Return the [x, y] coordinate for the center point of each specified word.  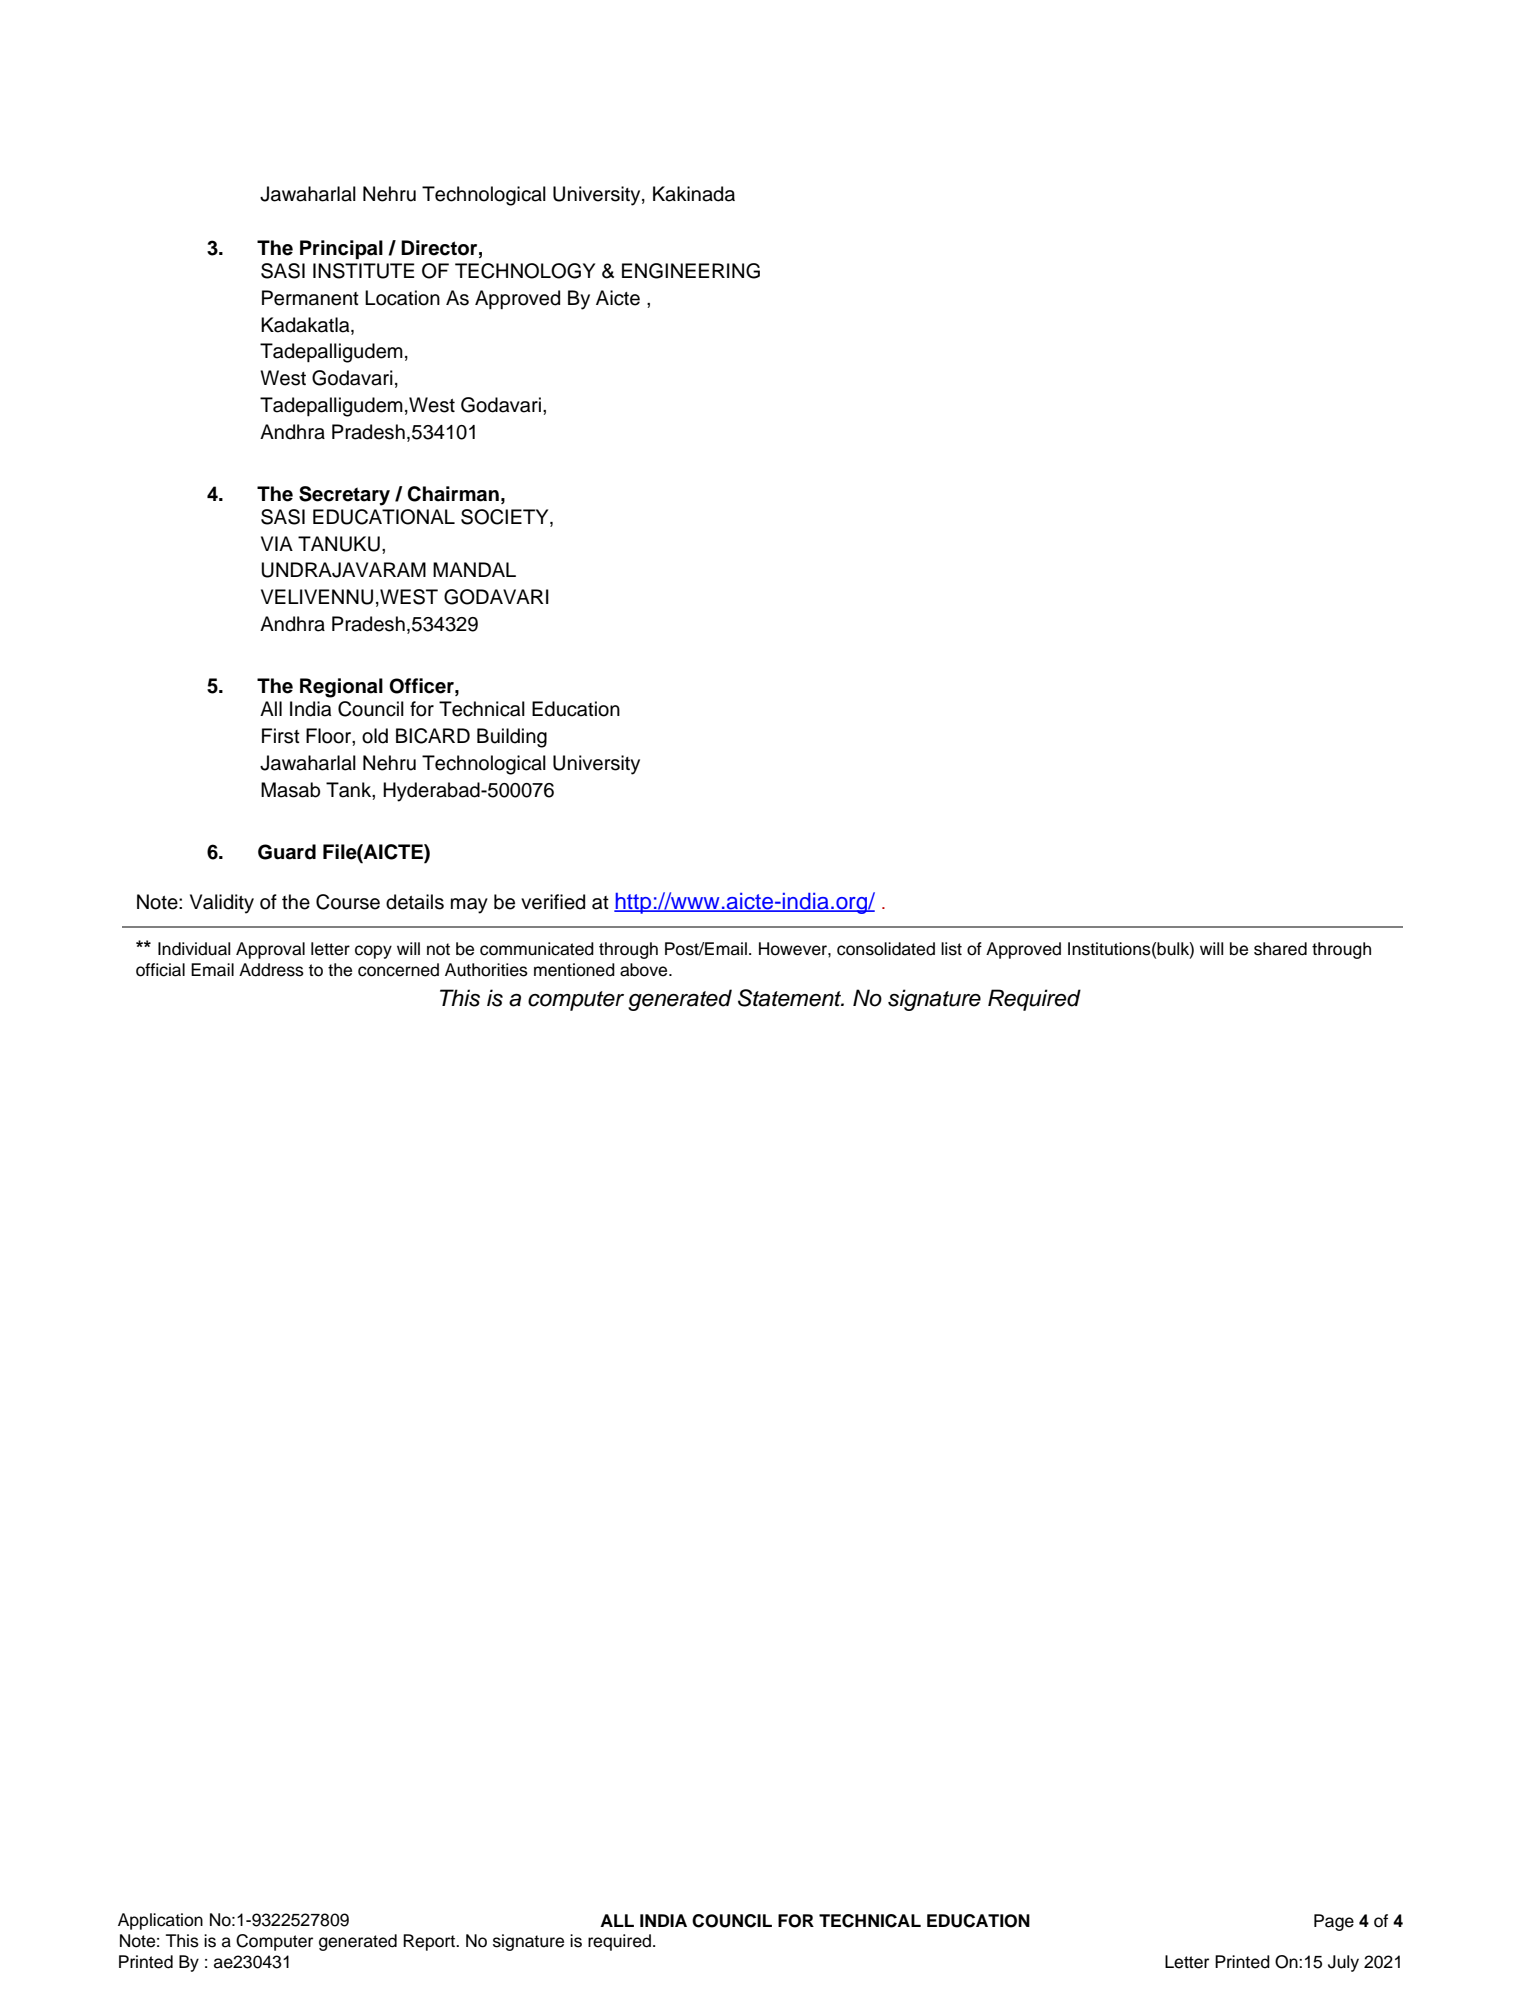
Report [430, 1942]
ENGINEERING [691, 271]
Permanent [310, 298]
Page [1334, 1922]
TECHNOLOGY [525, 271]
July [1343, 1963]
